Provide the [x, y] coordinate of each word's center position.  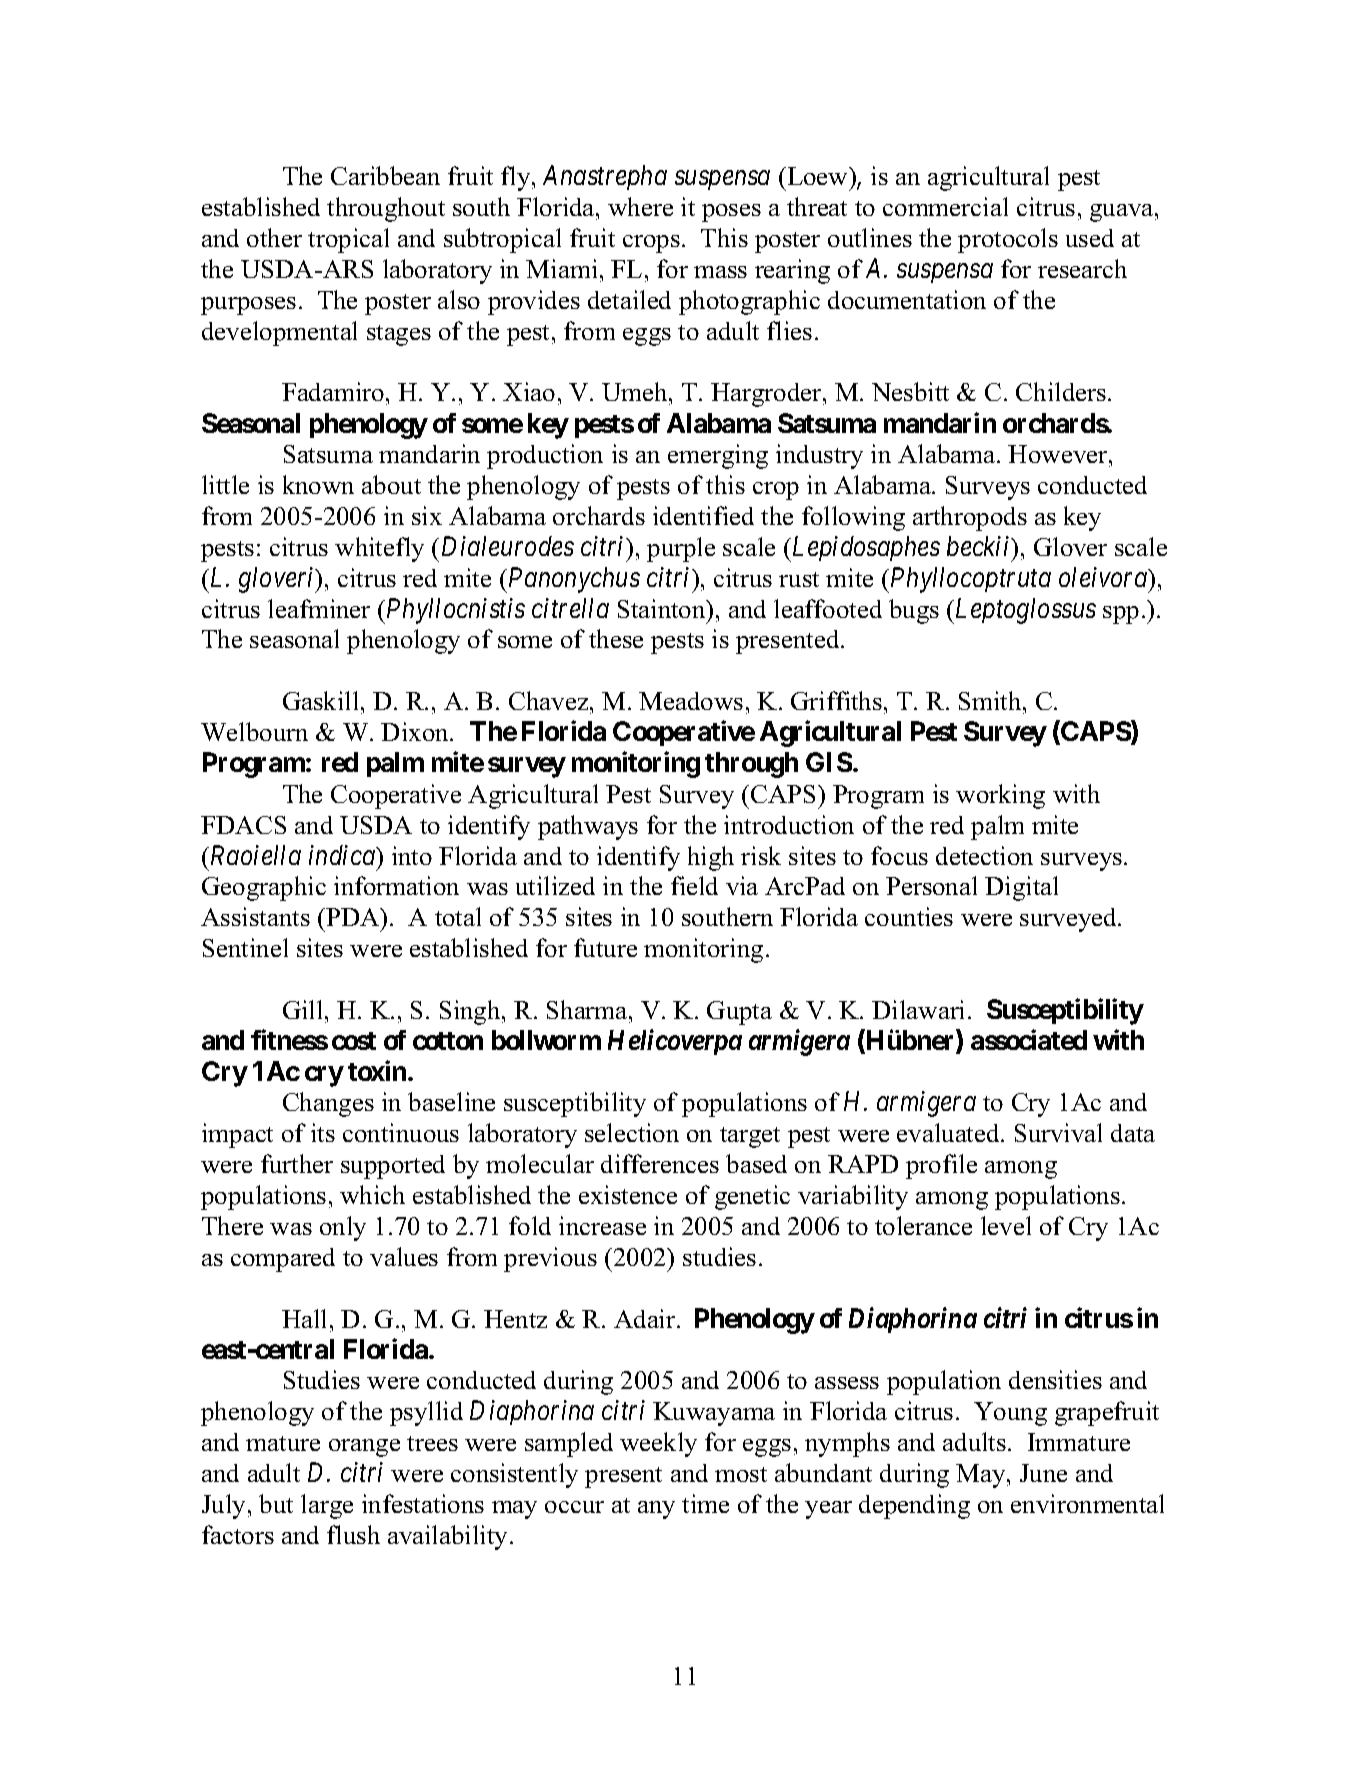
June [1043, 1473]
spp [1121, 615]
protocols [1008, 240]
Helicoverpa [675, 1042]
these [616, 638]
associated [1029, 1039]
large [327, 1506]
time [705, 1503]
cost [354, 1041]
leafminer [319, 608]
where [640, 206]
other [274, 237]
